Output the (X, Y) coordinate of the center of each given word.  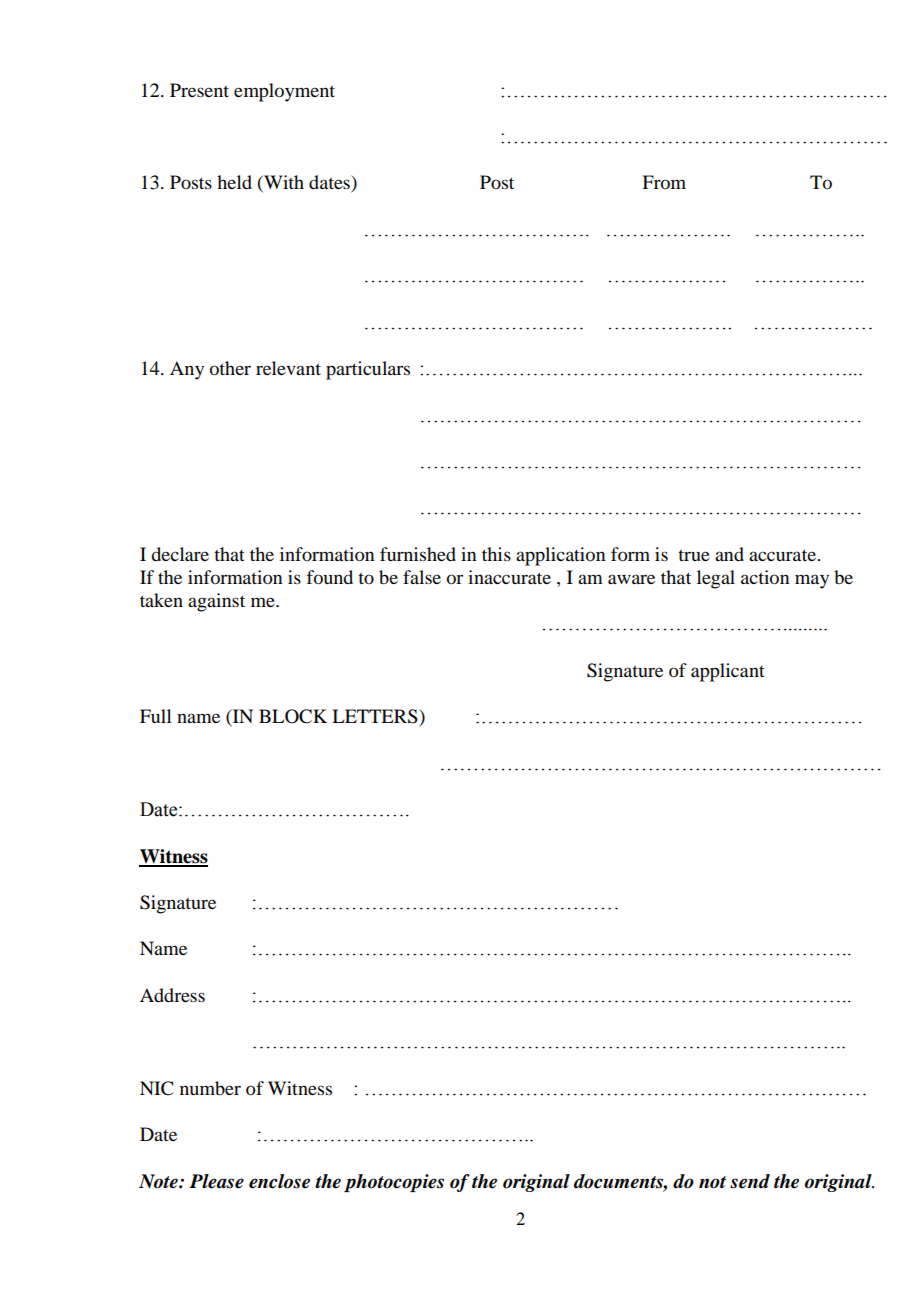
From (664, 182)
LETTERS (376, 717)
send (750, 1181)
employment (284, 92)
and (729, 554)
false (422, 577)
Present (199, 90)
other (230, 368)
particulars (368, 370)
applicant (728, 672)
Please (216, 1181)
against (216, 602)
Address (172, 995)
